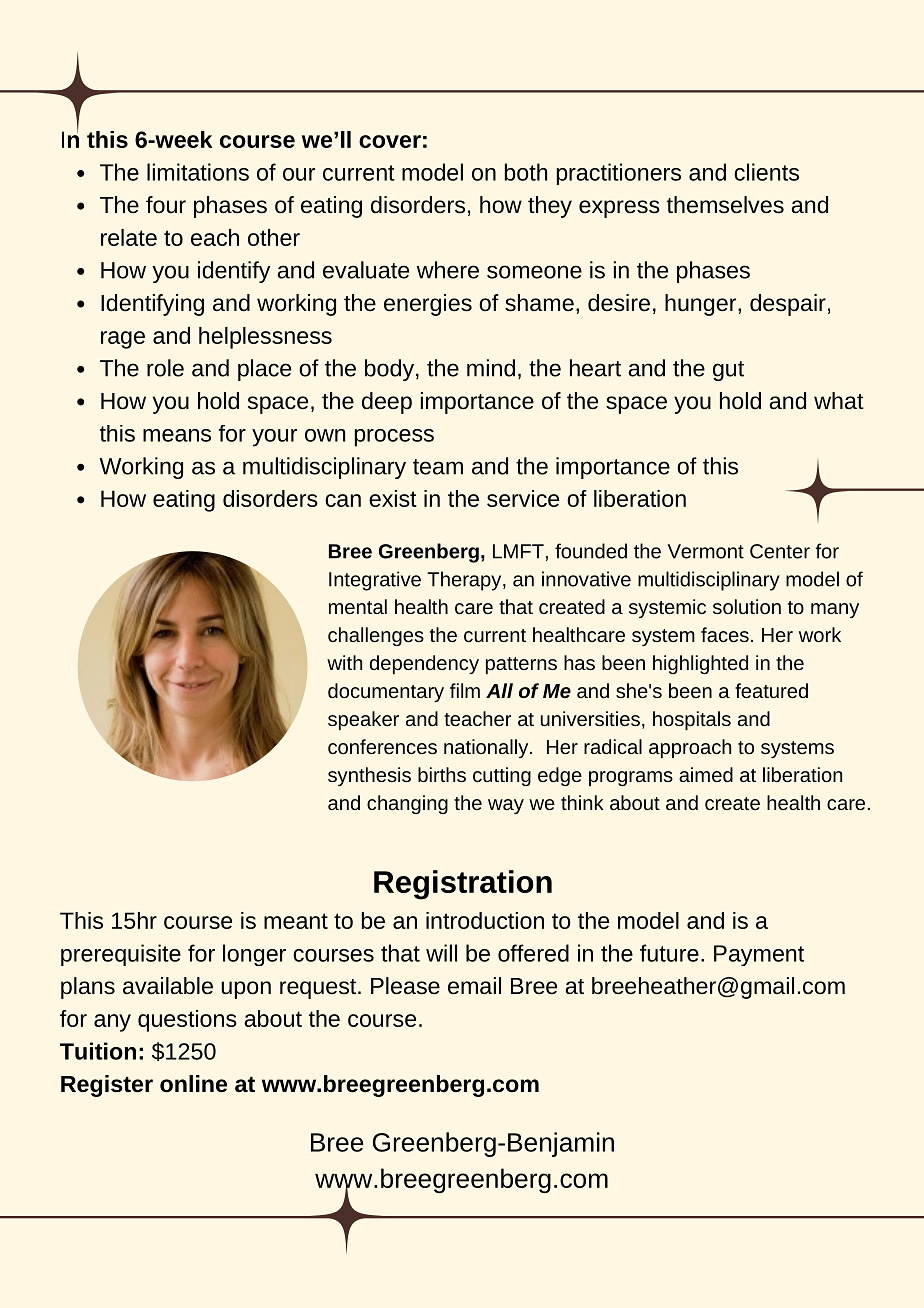 This screenshot has width=924, height=1308. Describe the element at coordinates (759, 955) in the screenshot. I see `Payment` at that location.
